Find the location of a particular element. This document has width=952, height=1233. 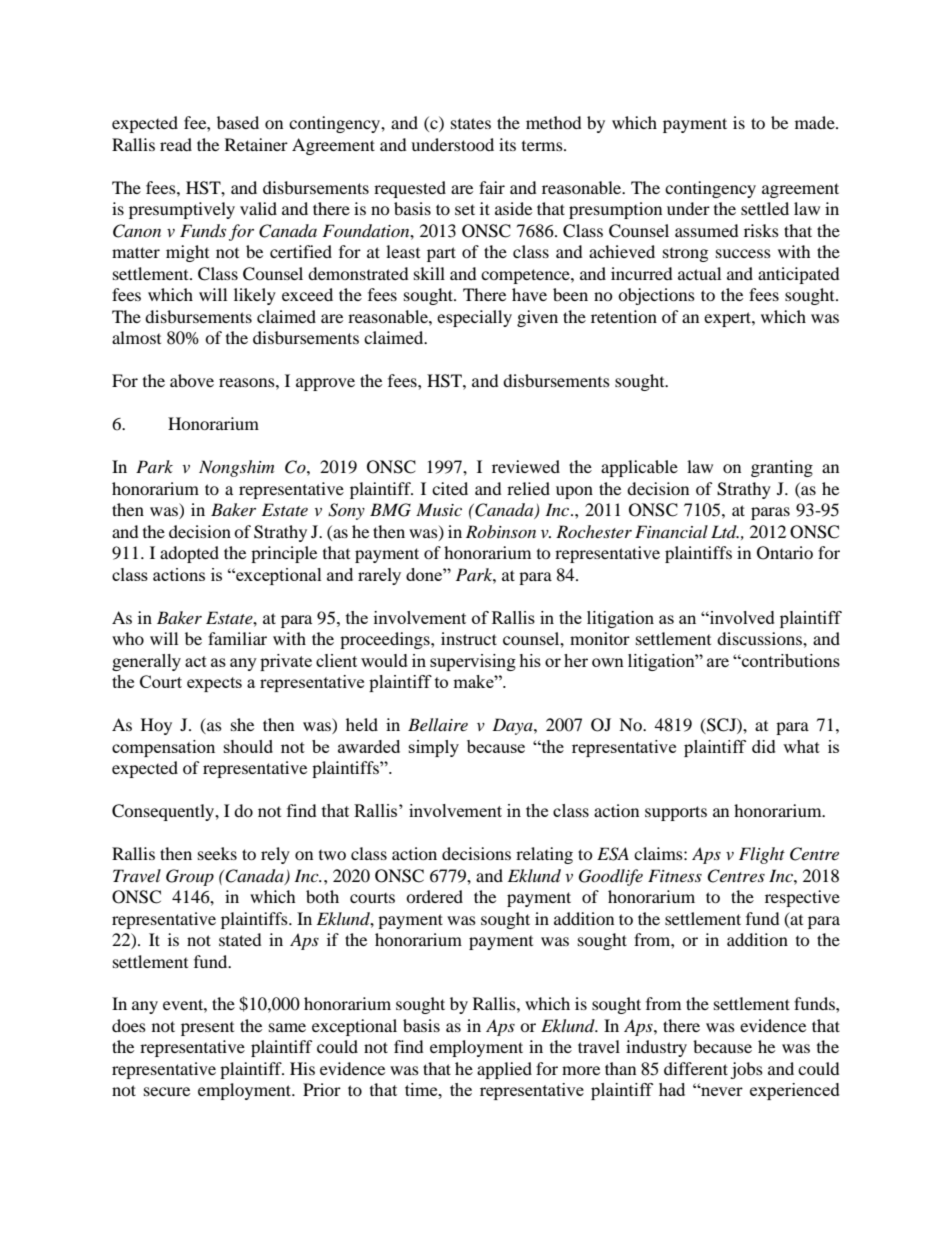

should is located at coordinates (248, 746).
